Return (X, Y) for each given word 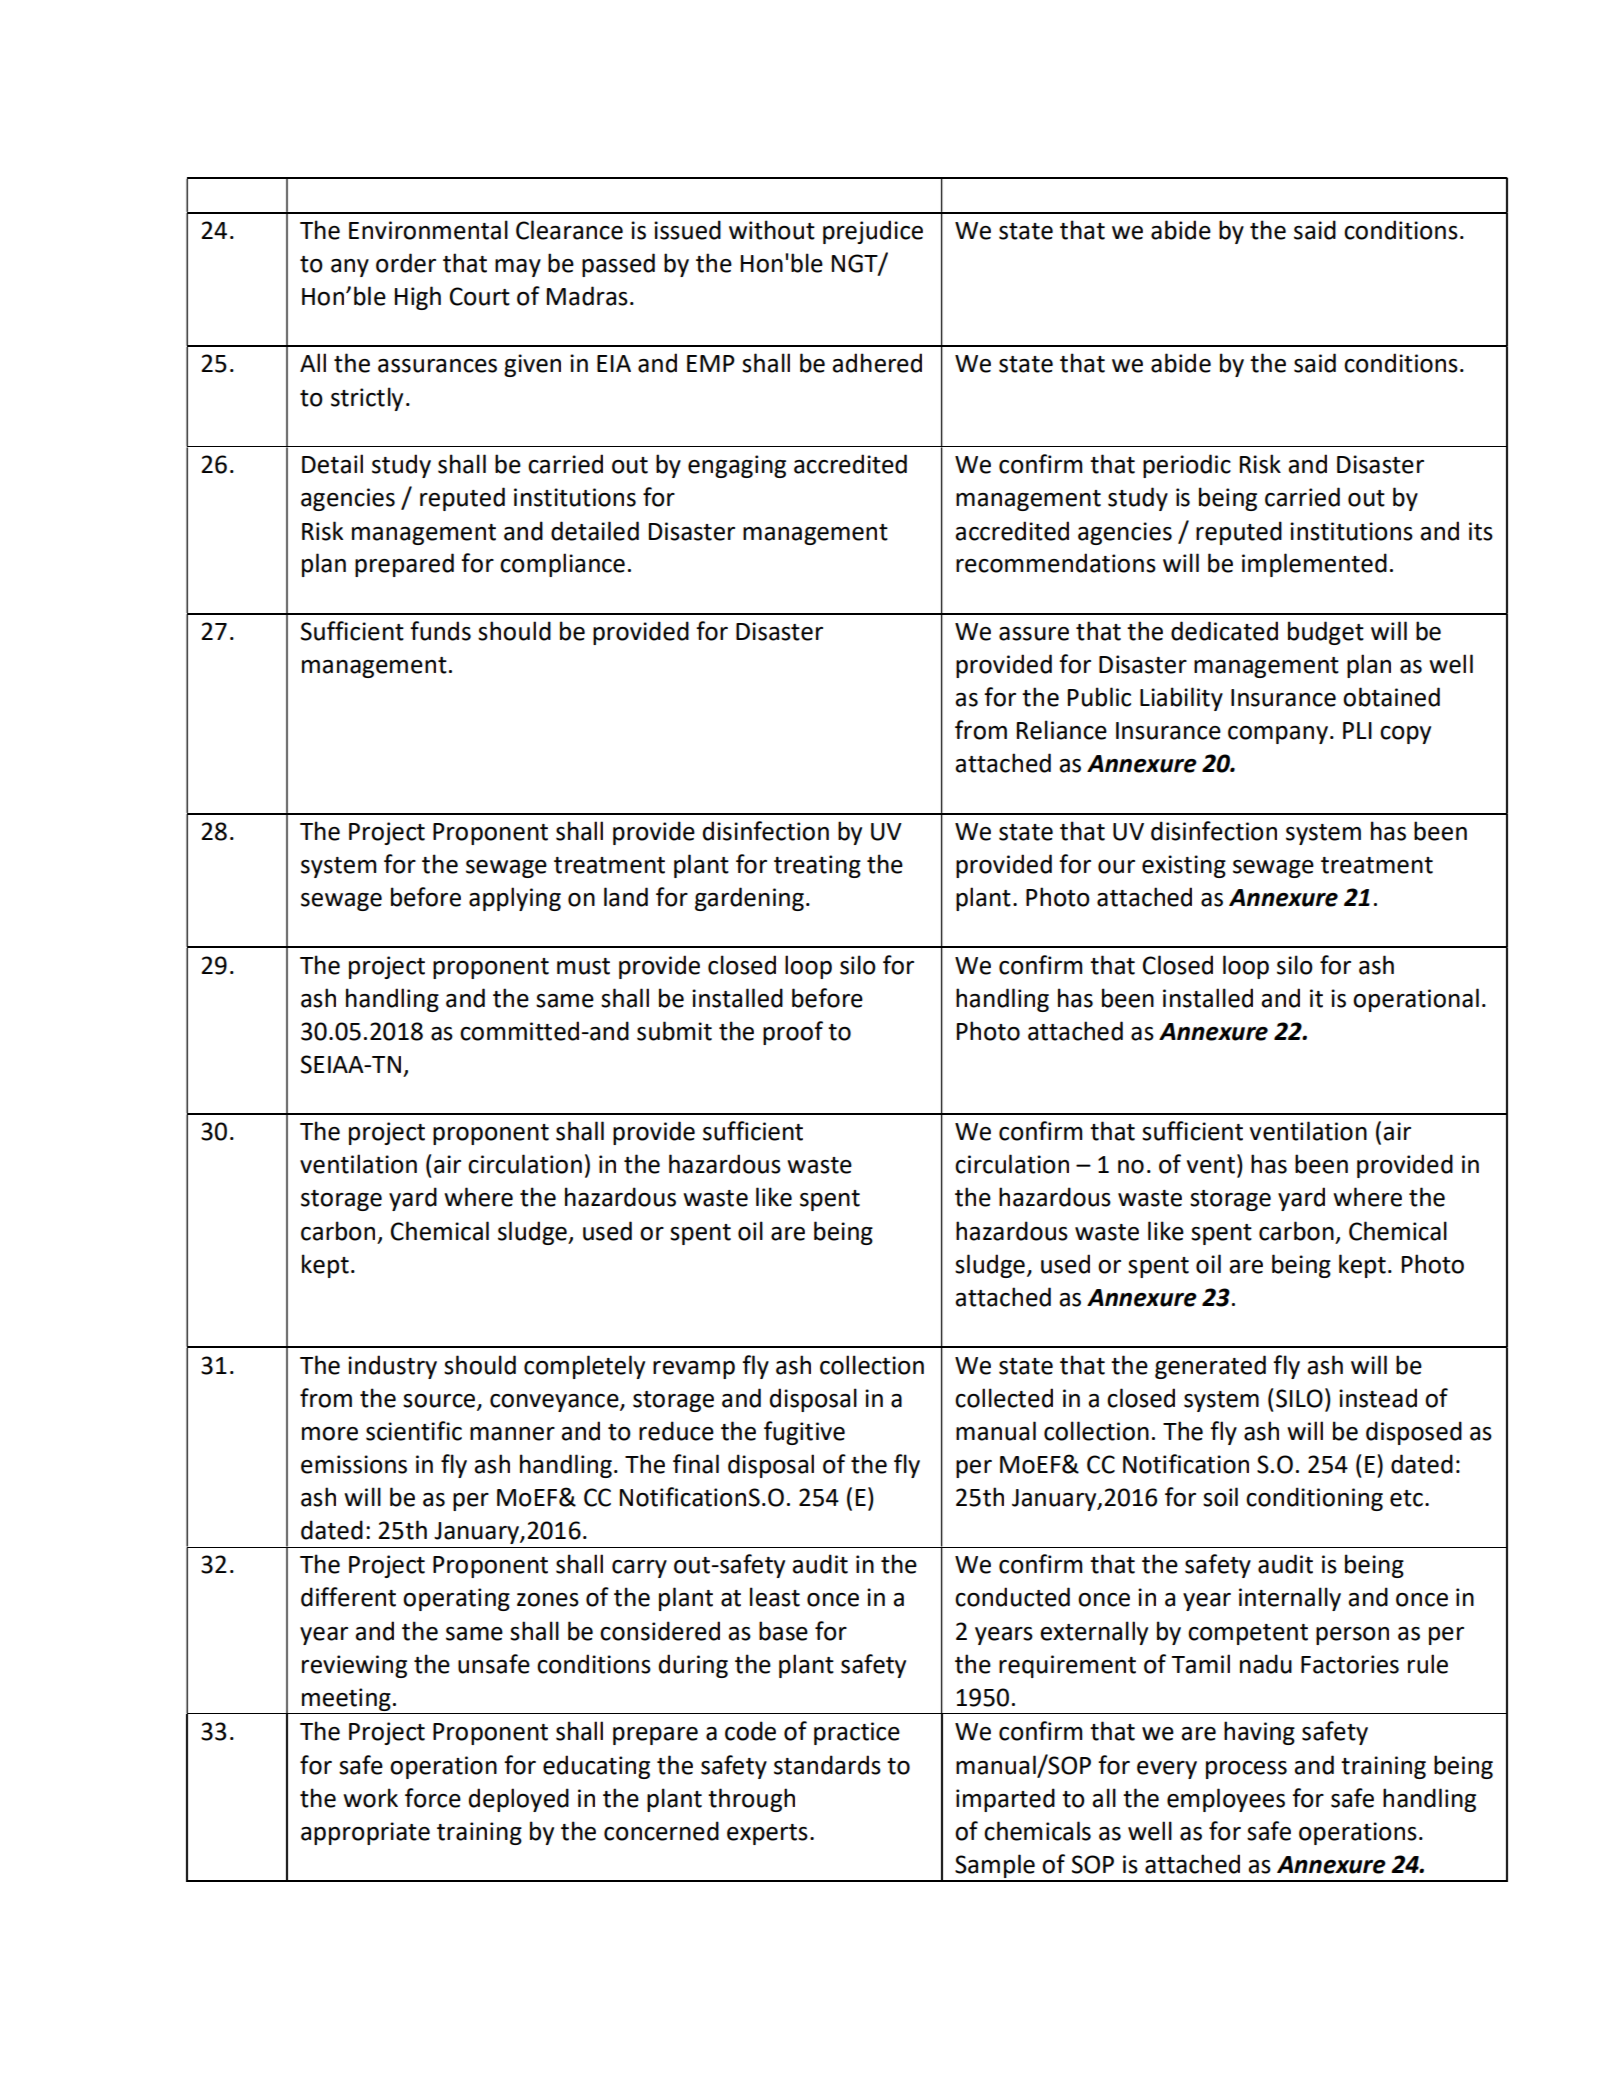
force (433, 1798)
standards (827, 1765)
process (1246, 1770)
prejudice (873, 232)
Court (480, 296)
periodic (1187, 466)
